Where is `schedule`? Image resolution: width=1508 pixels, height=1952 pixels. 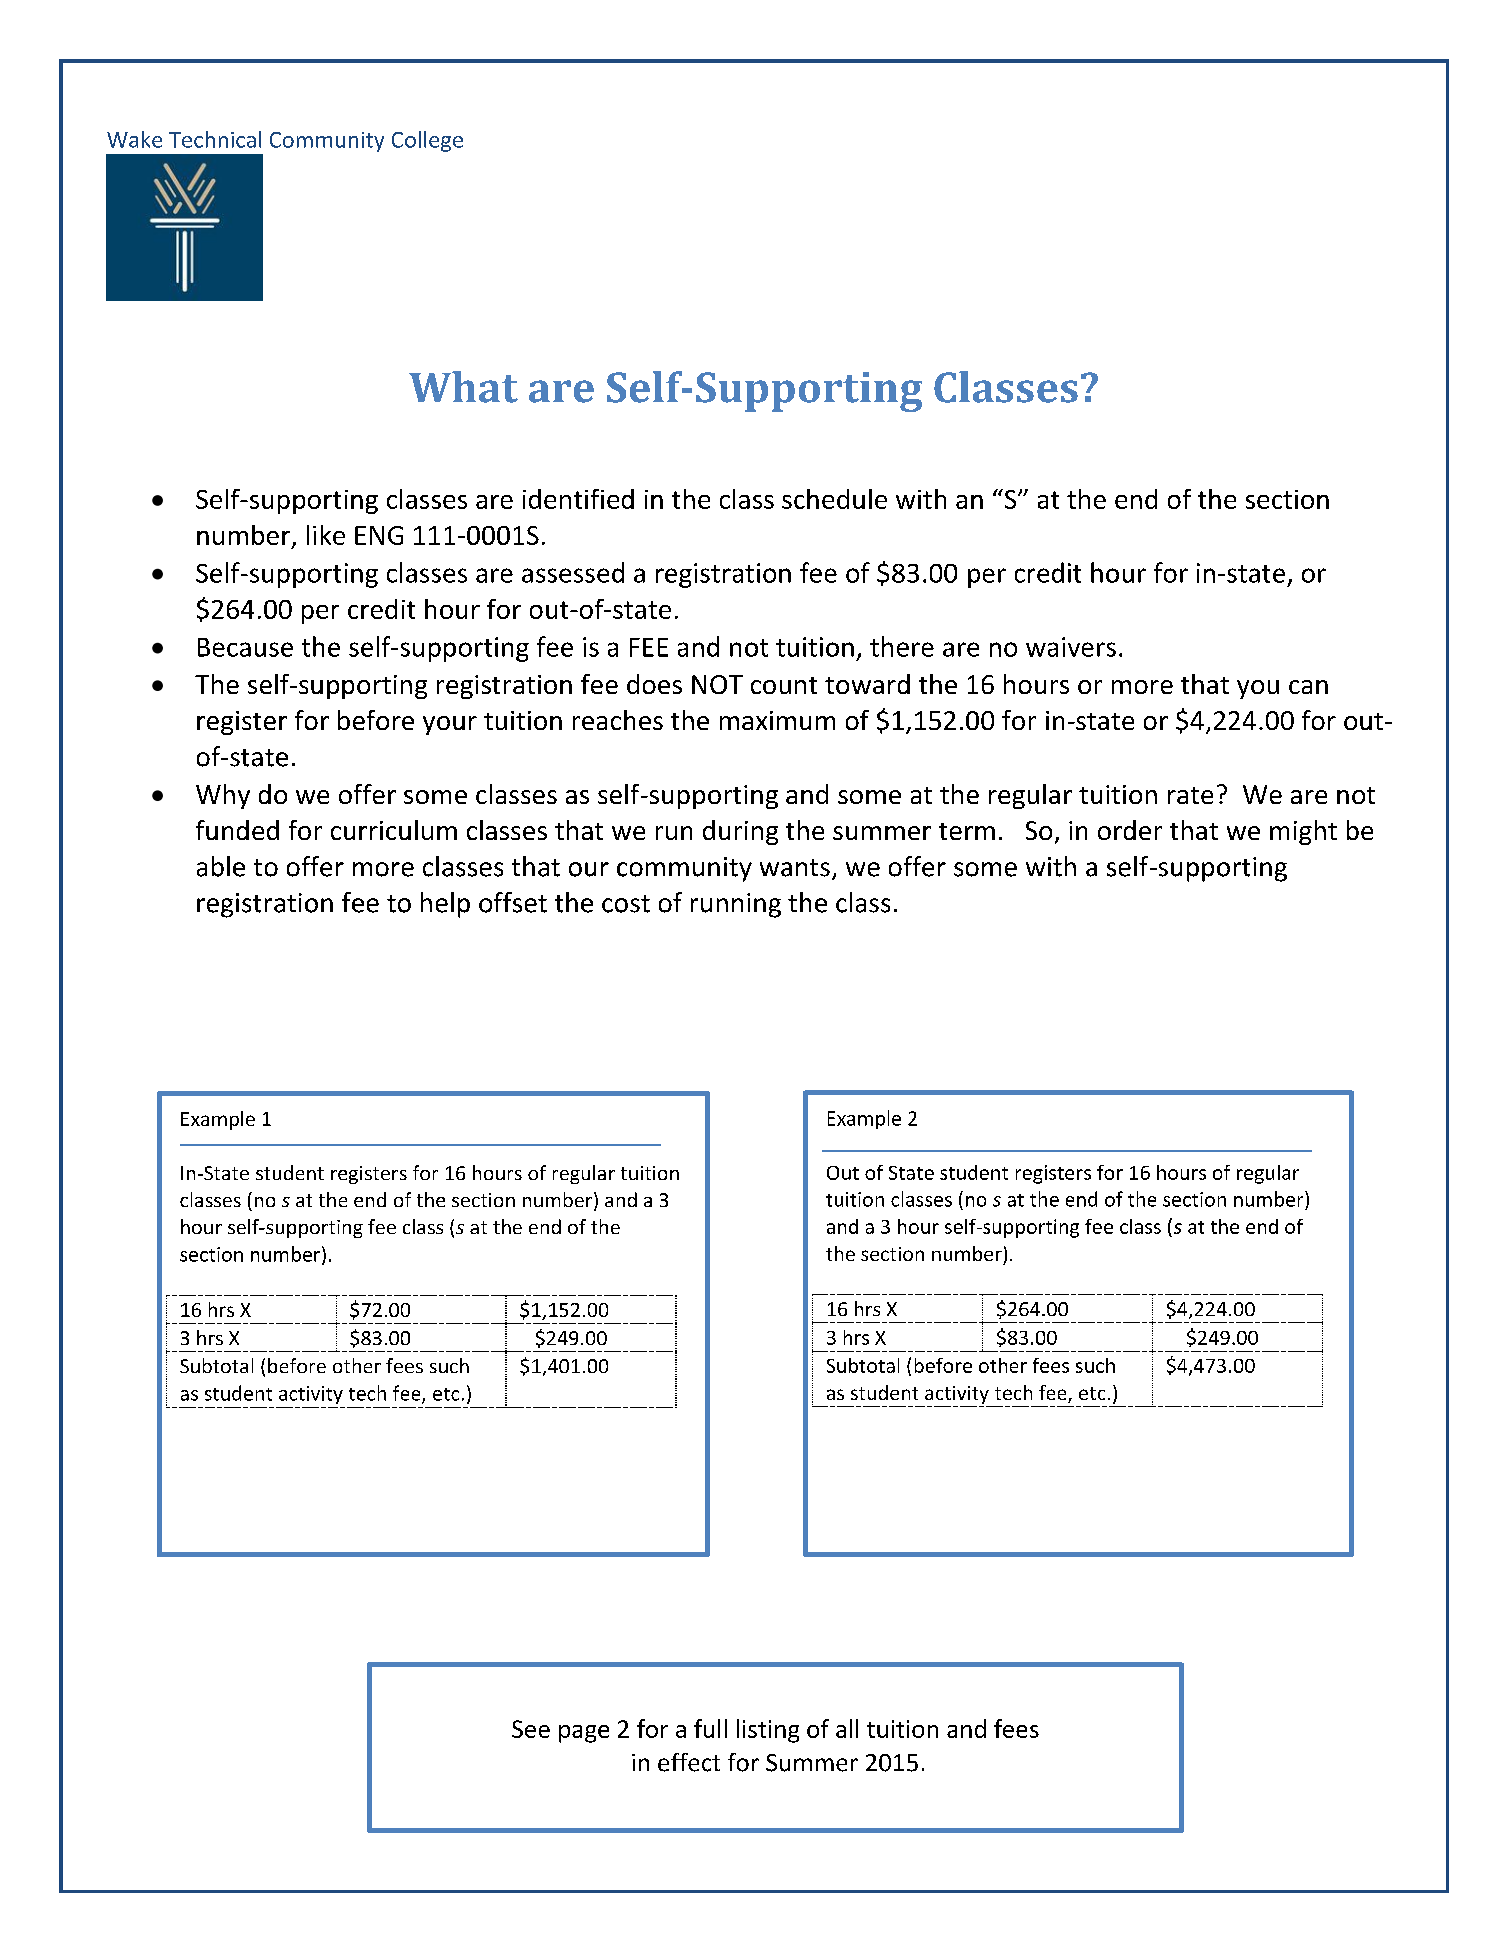 schedule is located at coordinates (834, 499).
